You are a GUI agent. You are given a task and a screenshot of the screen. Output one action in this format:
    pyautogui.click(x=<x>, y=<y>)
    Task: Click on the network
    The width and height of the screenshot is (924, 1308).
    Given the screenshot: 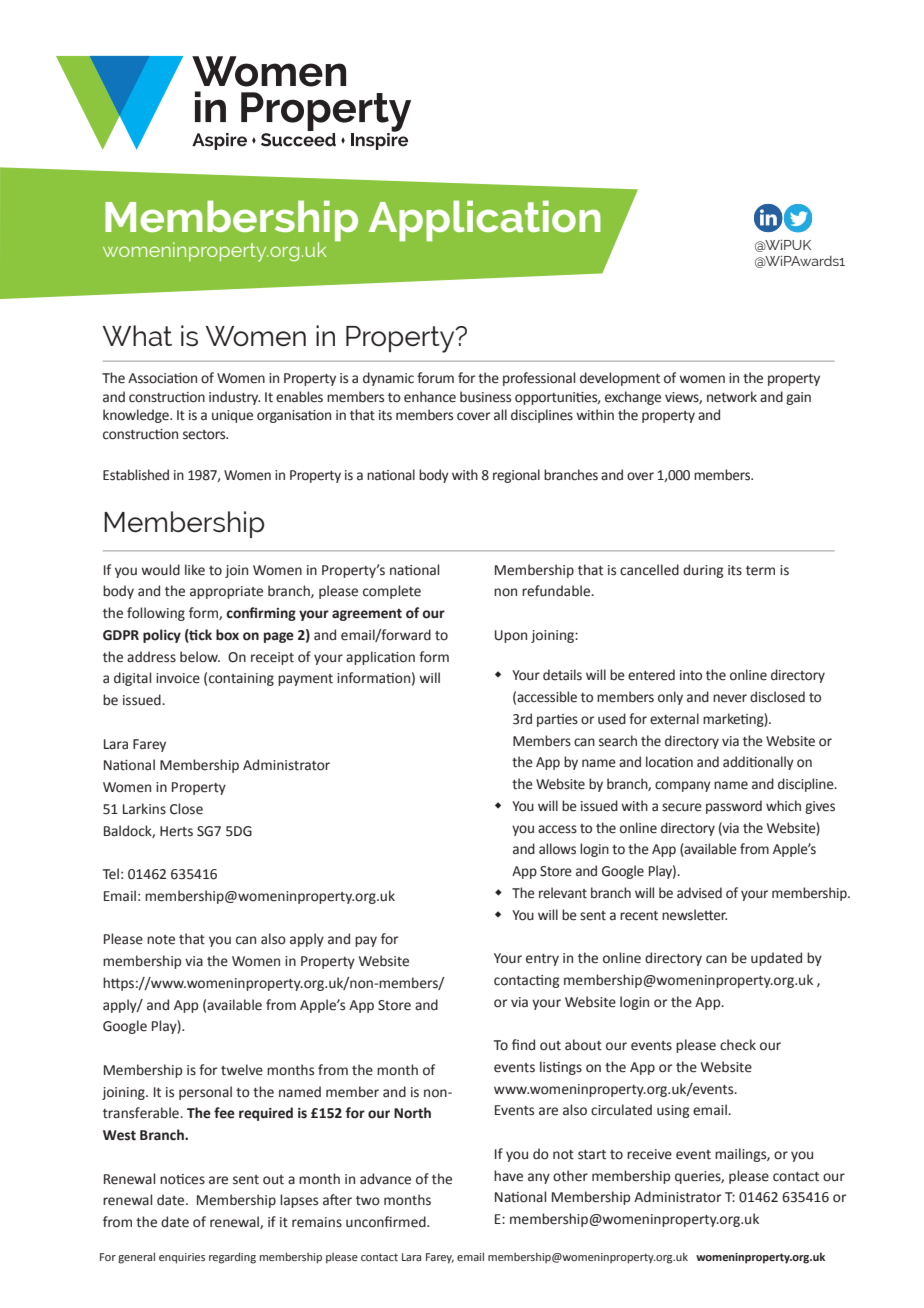 What is the action you would take?
    pyautogui.click(x=732, y=397)
